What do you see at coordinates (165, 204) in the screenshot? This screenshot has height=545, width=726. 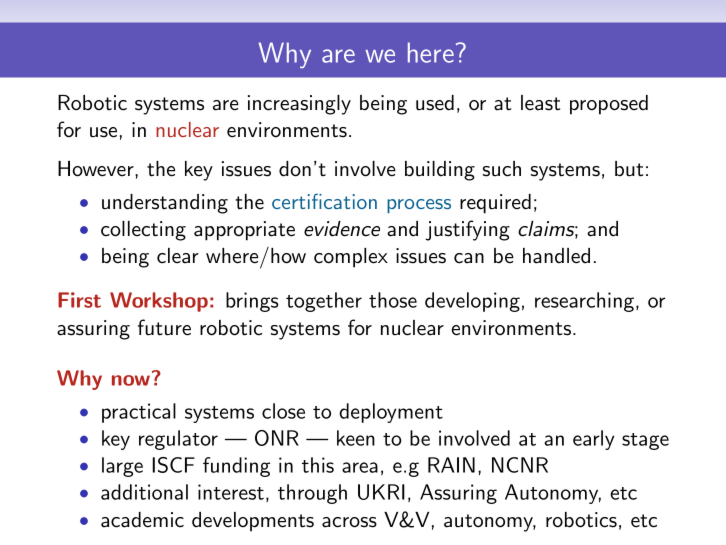 I see `understanding` at bounding box center [165, 204].
